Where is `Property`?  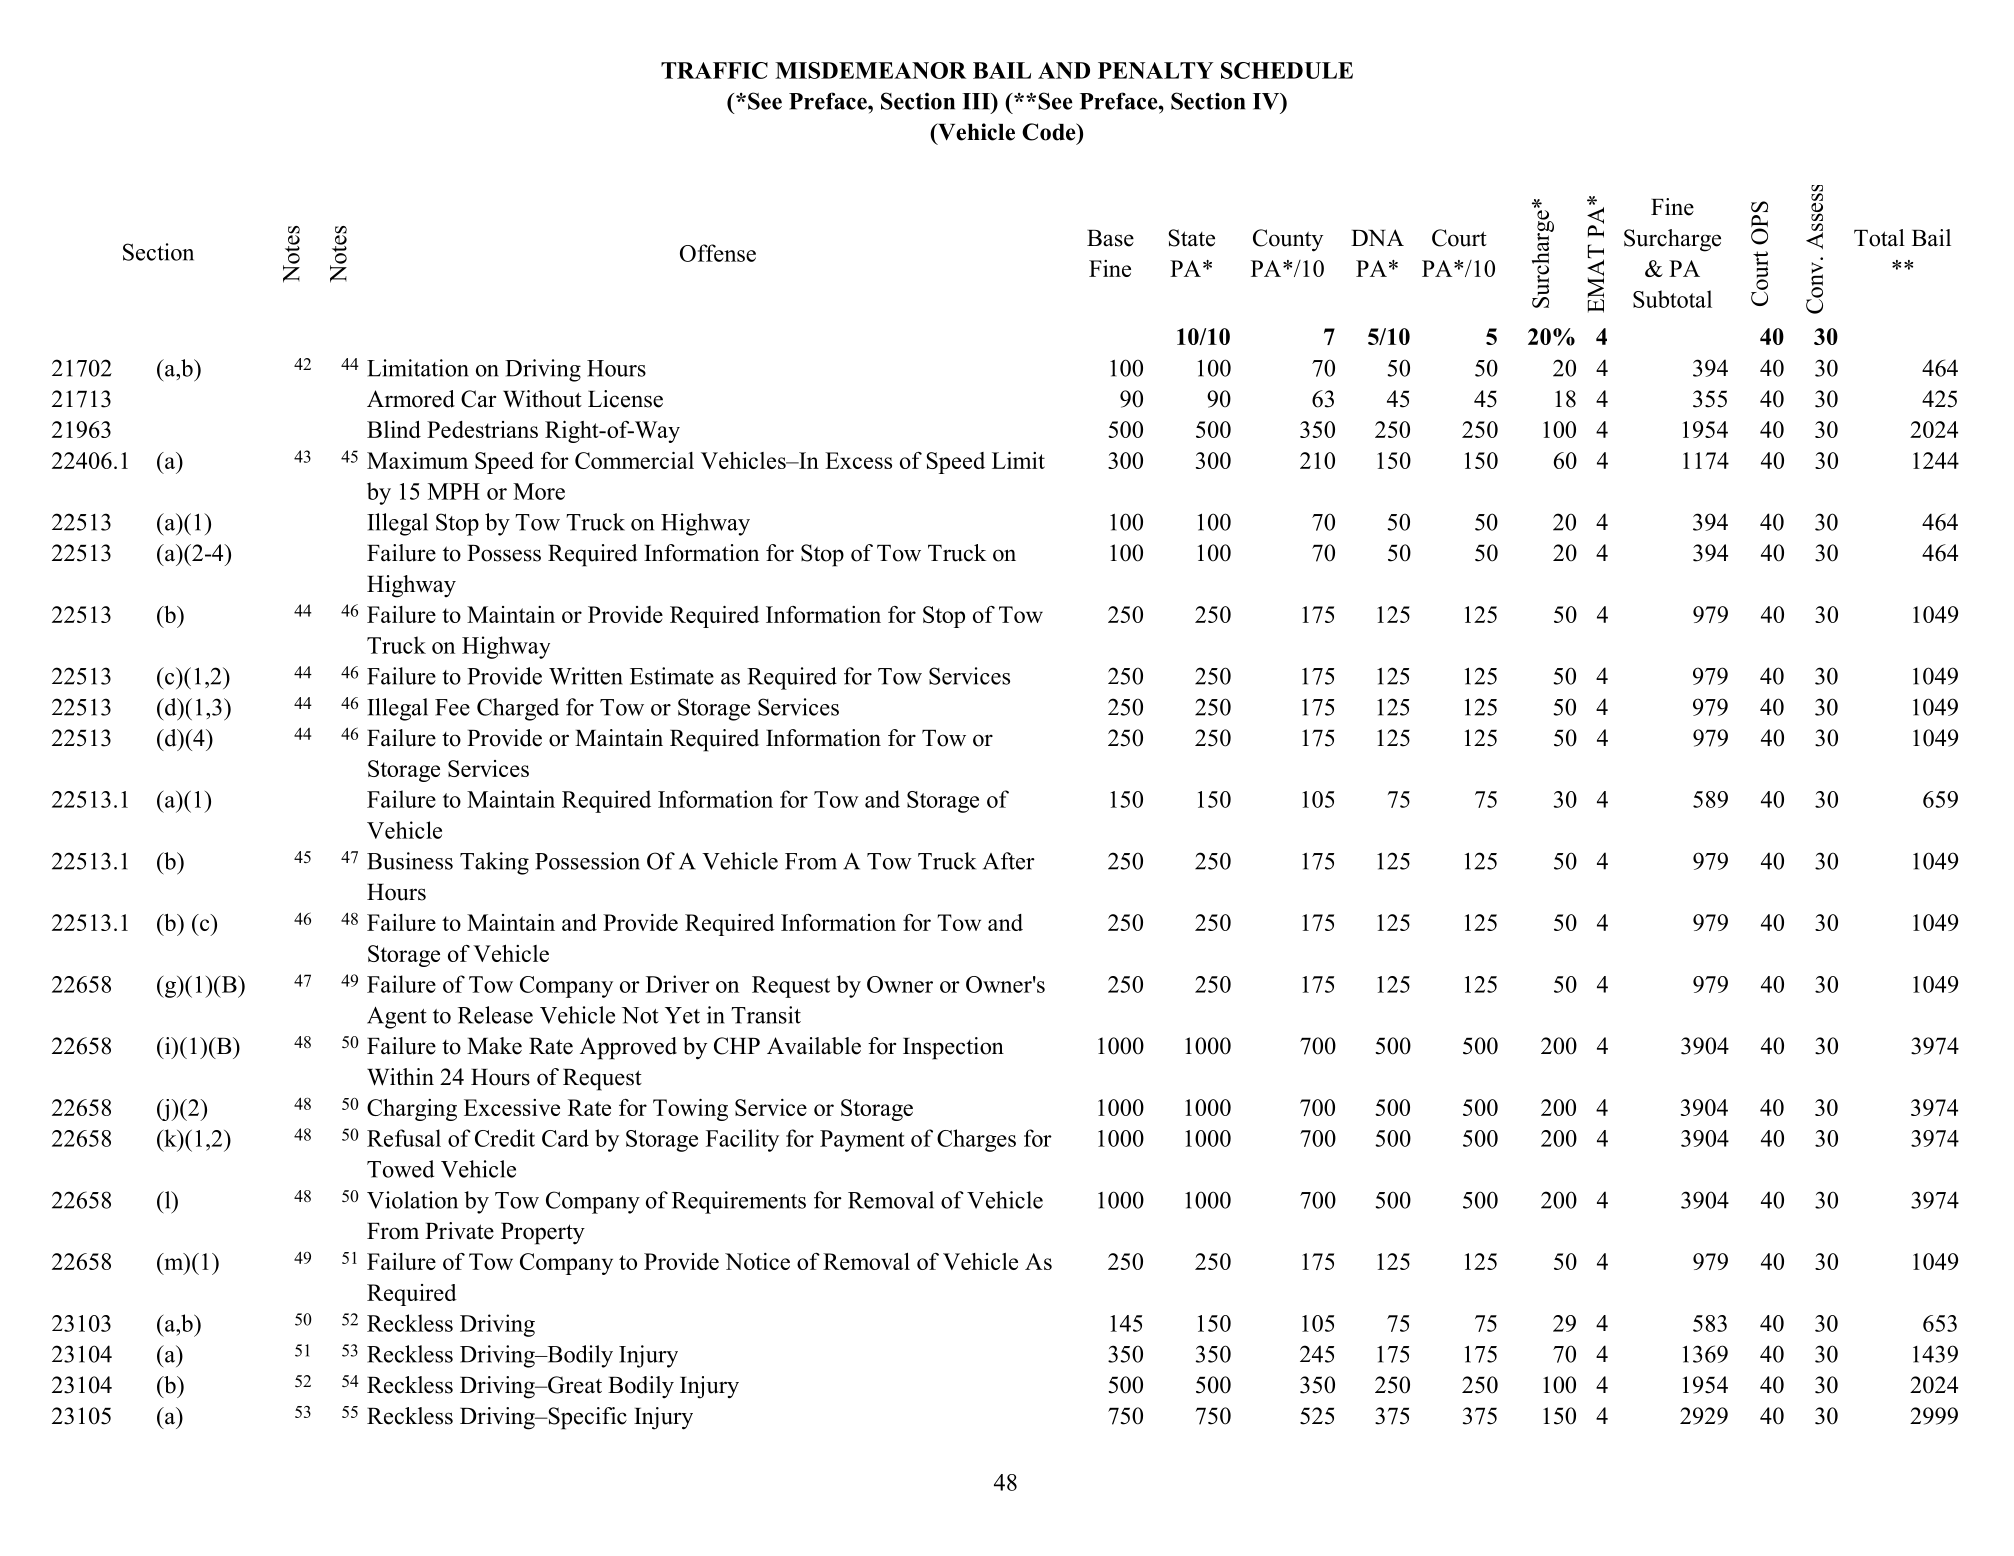
Property is located at coordinates (543, 1234).
